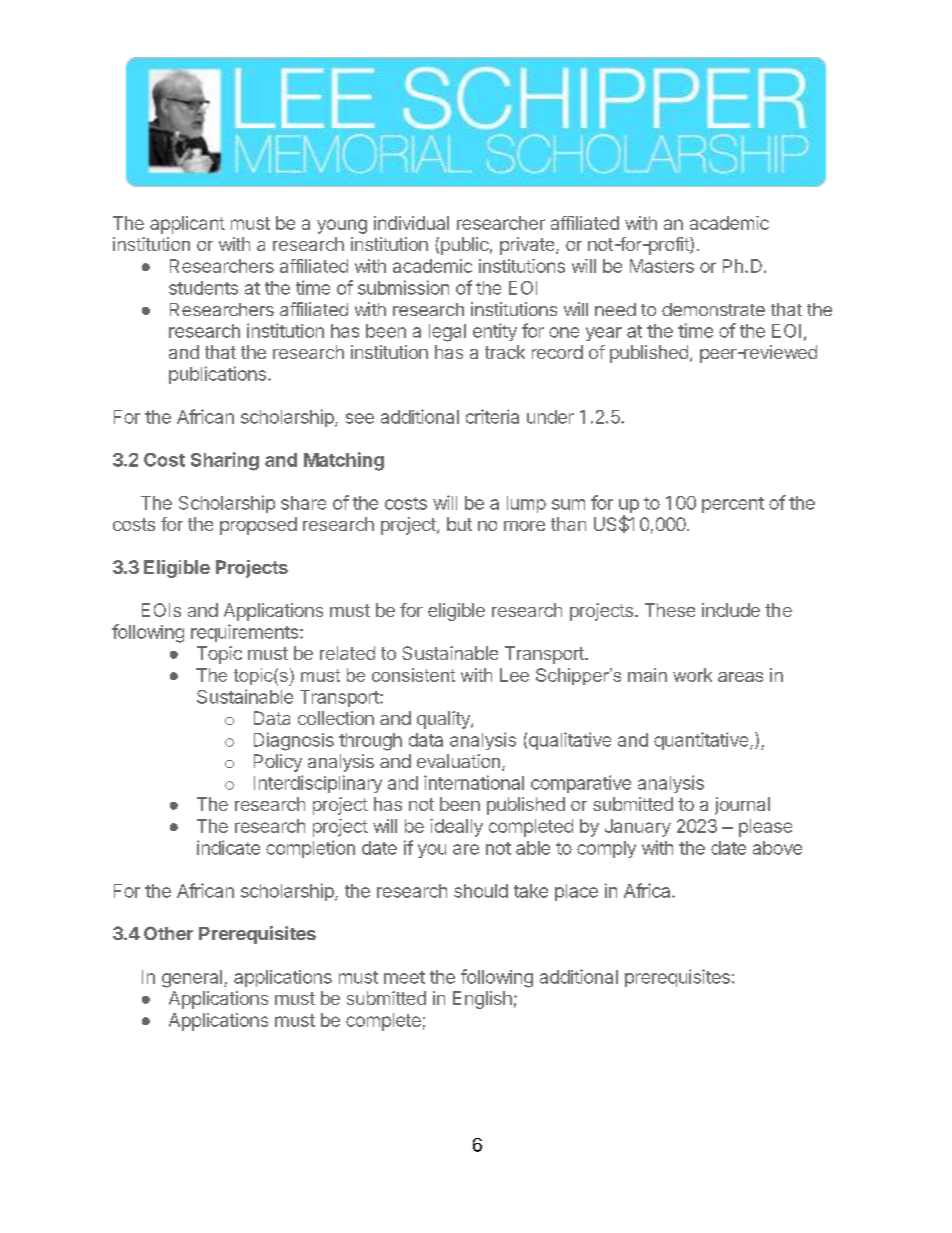 Image resolution: width=952 pixels, height=1233 pixels. What do you see at coordinates (228, 847) in the page?
I see `indicate` at bounding box center [228, 847].
